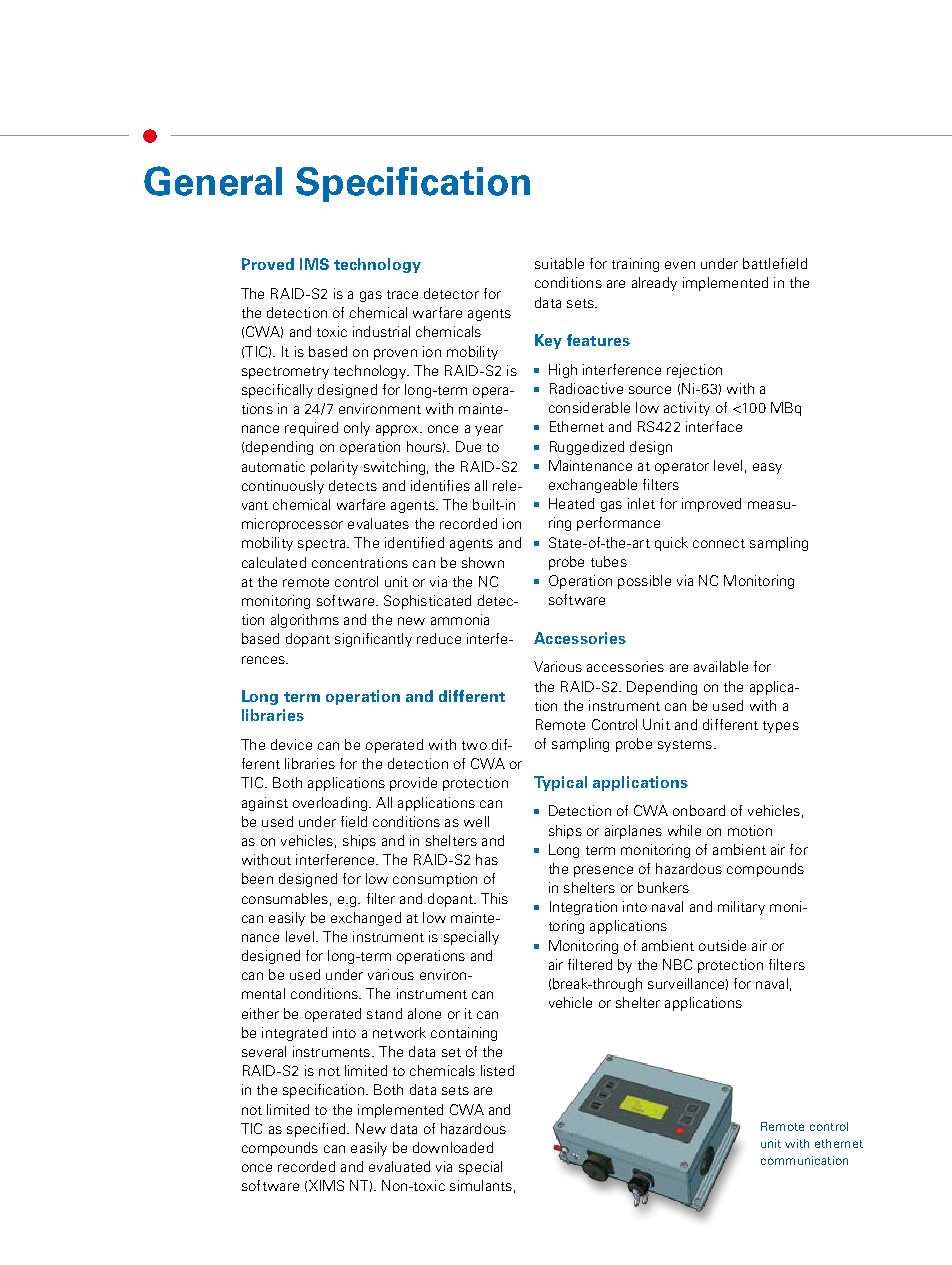  Describe the element at coordinates (213, 181) in the screenshot. I see `General` at that location.
